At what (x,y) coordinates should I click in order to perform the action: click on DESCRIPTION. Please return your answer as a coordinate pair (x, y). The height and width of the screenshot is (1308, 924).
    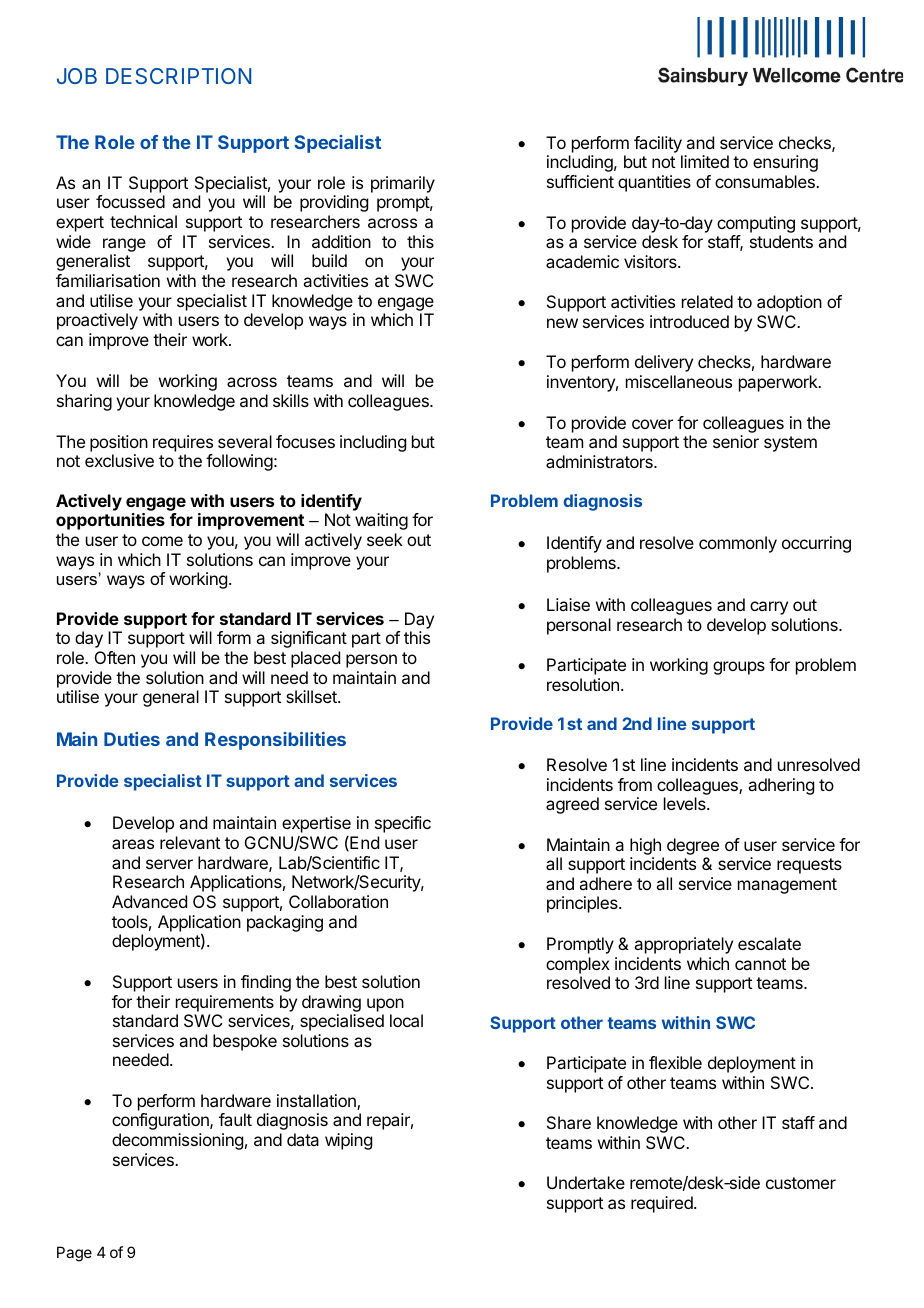
    Looking at the image, I should click on (178, 76).
